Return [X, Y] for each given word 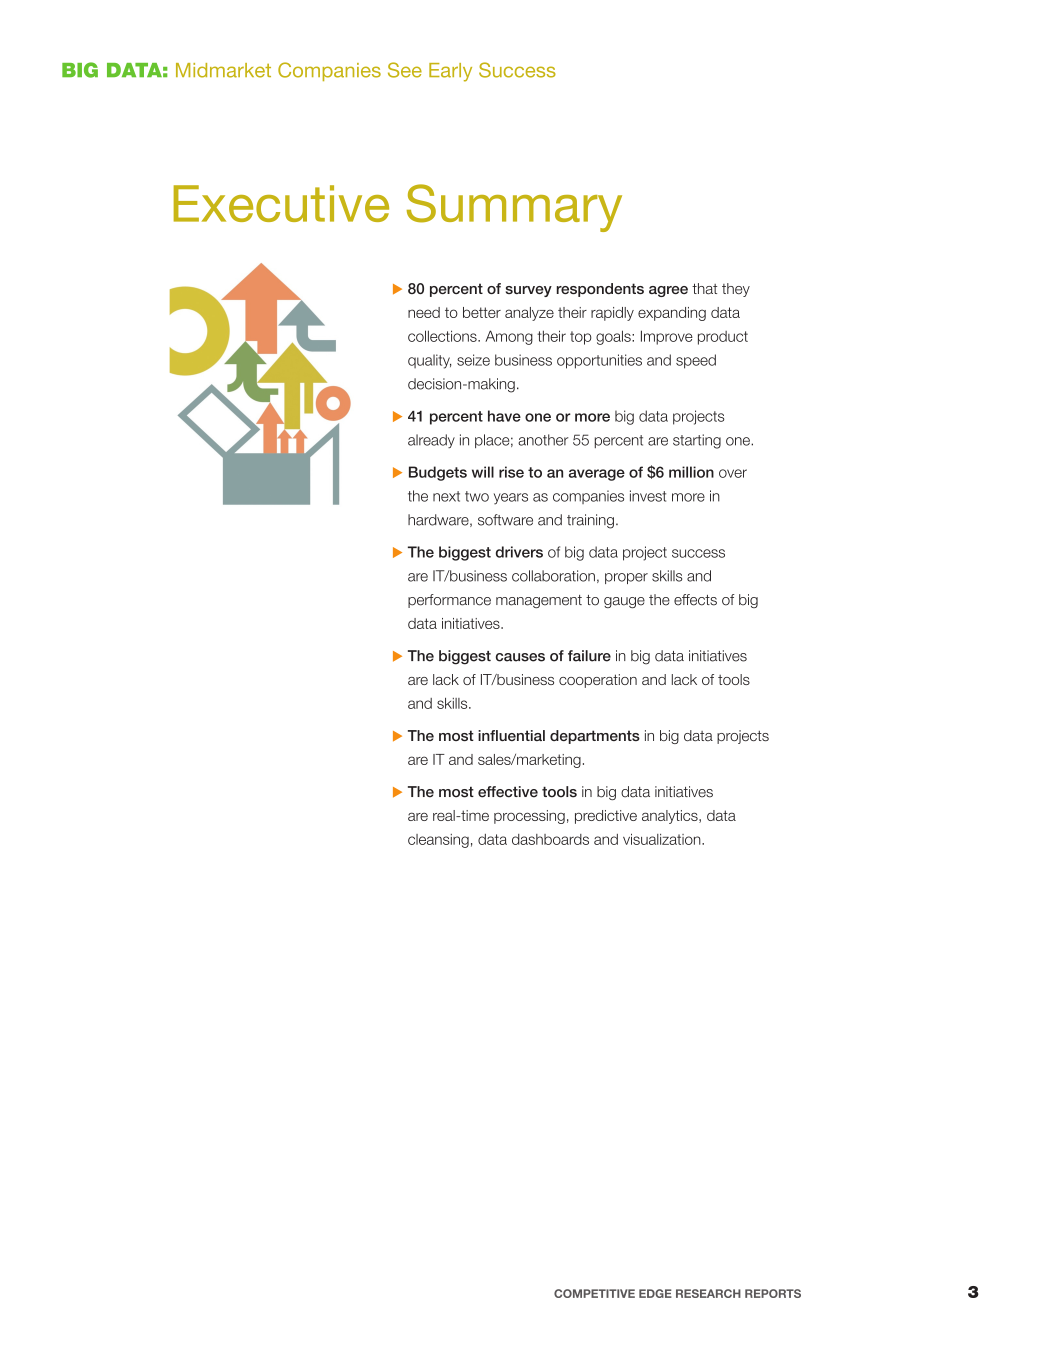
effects [695, 600]
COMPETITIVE [594, 1293]
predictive [606, 817]
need [424, 312]
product [723, 338]
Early [450, 72]
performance [449, 601]
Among [509, 337]
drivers [519, 552]
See [405, 70]
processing [529, 817]
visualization [663, 839]
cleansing [438, 841]
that [704, 289]
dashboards [550, 839]
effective [508, 792]
